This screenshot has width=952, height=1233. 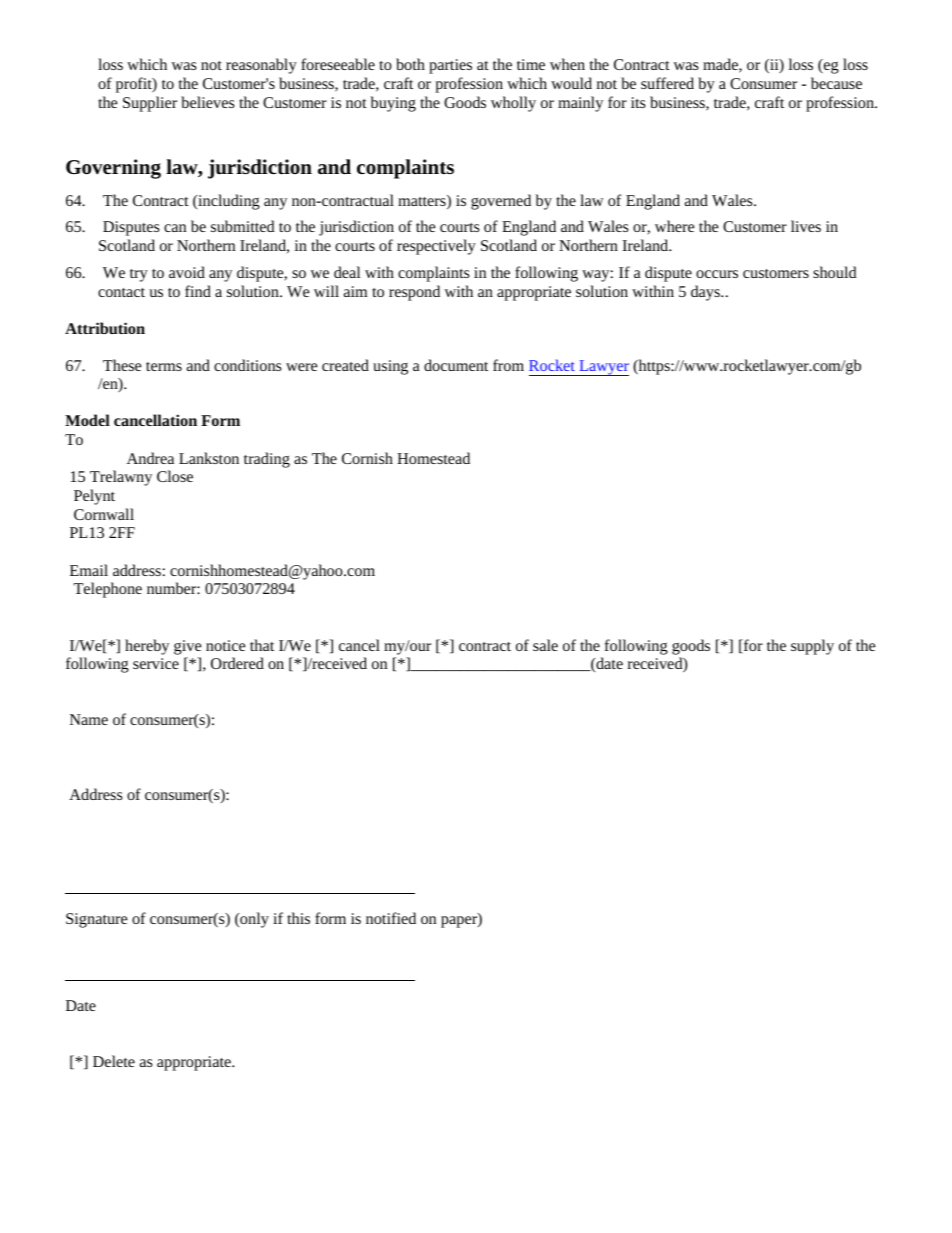 I want to click on sale, so click(x=545, y=645).
